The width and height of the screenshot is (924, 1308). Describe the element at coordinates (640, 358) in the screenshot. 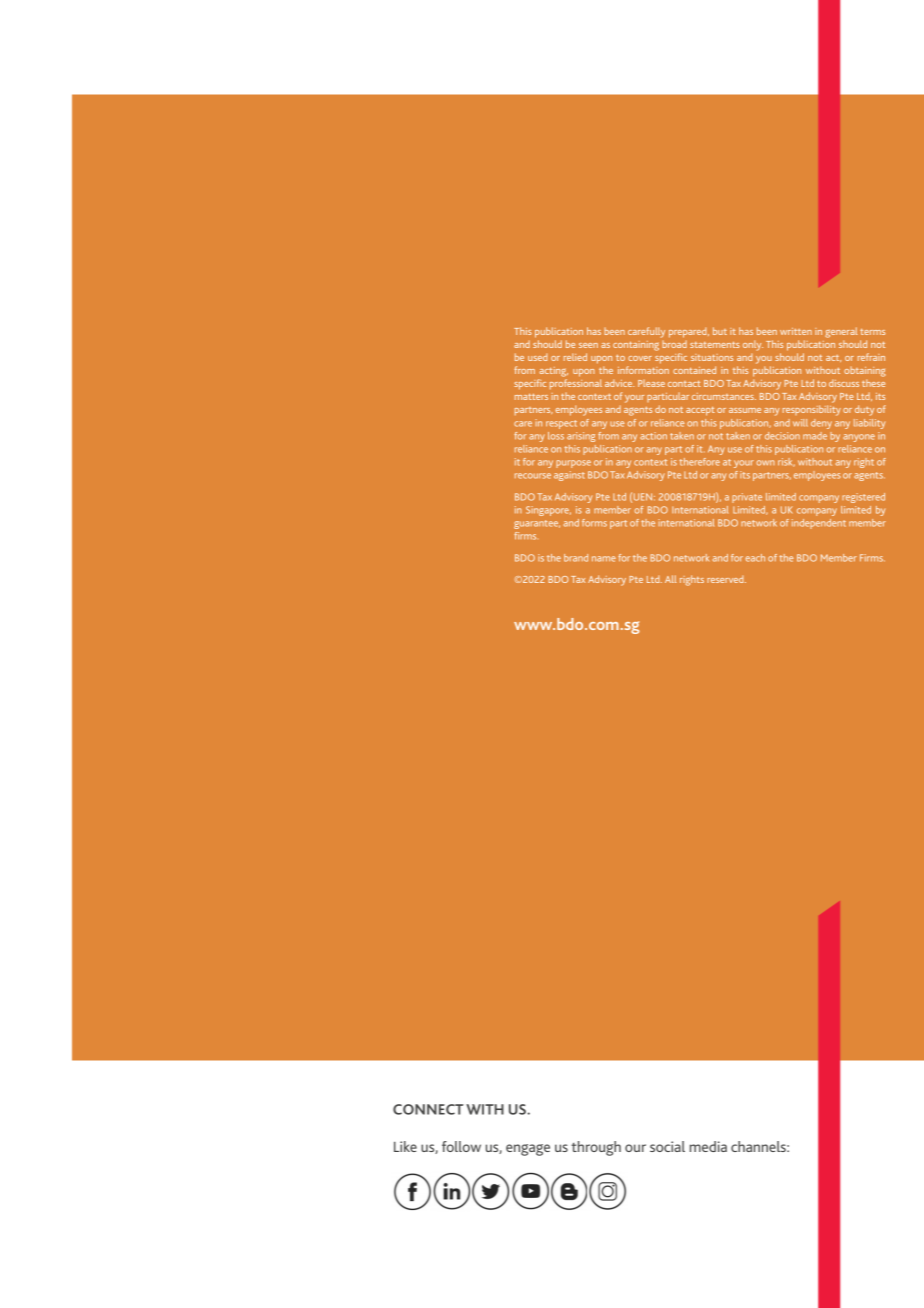

I see `cover` at that location.
